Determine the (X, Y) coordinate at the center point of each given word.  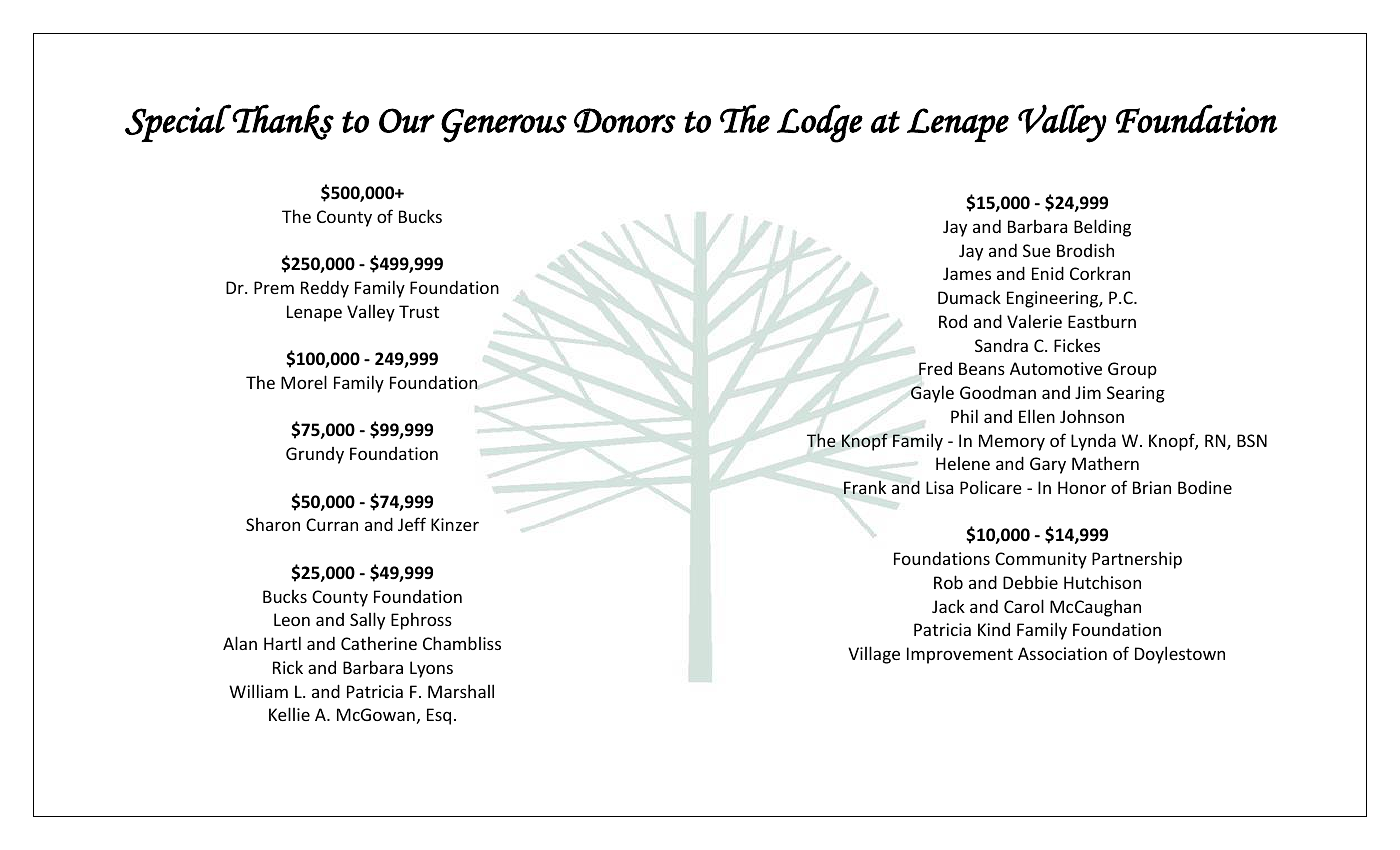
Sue (1037, 250)
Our (407, 120)
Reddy (325, 289)
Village (874, 655)
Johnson (1092, 416)
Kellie (289, 714)
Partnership (1137, 560)
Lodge (820, 123)
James (967, 273)
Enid (1048, 273)
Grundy (315, 455)
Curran (332, 524)
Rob (948, 582)
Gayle (932, 394)
